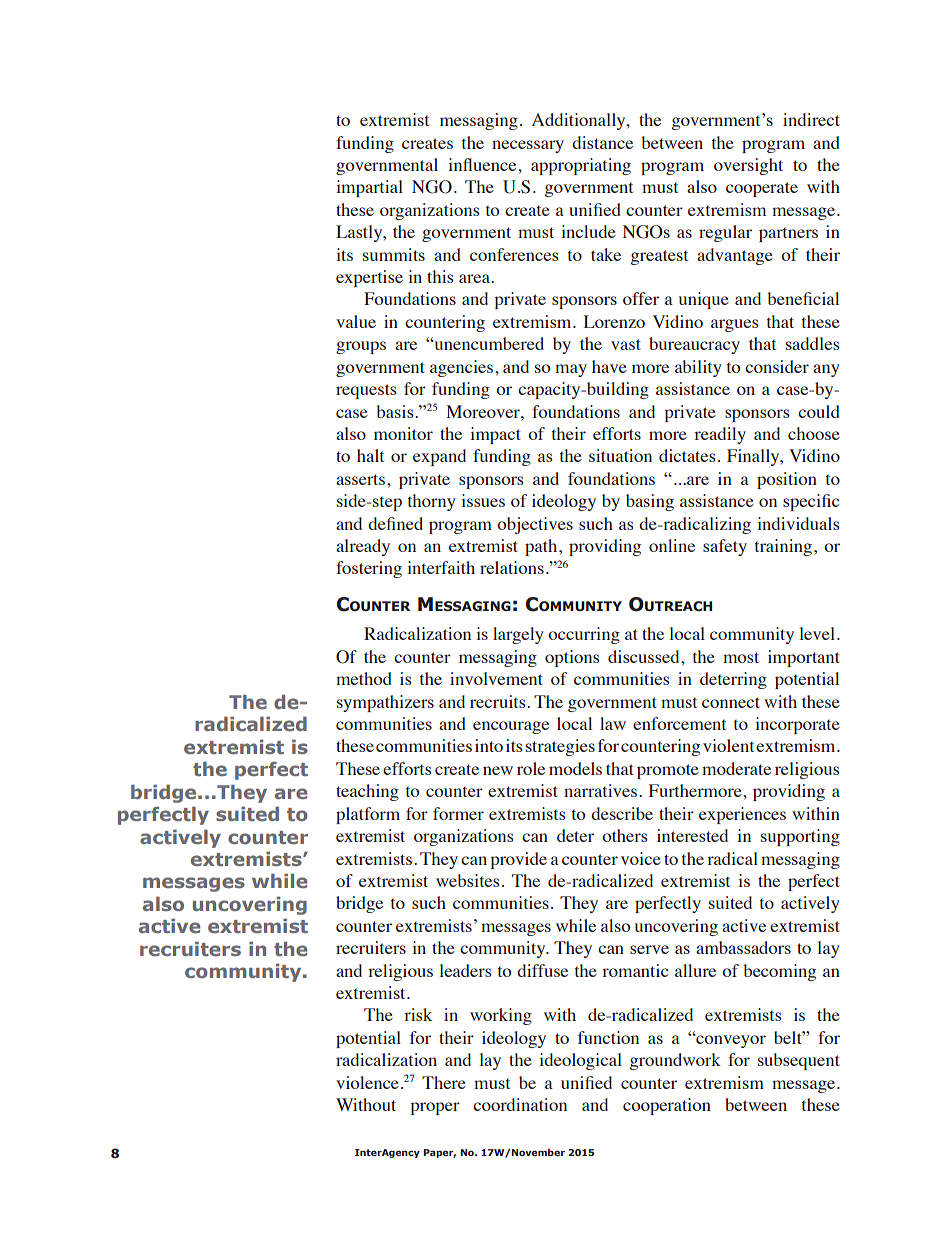 The height and width of the screenshot is (1233, 952). What do you see at coordinates (799, 1061) in the screenshot?
I see `subsequent` at bounding box center [799, 1061].
